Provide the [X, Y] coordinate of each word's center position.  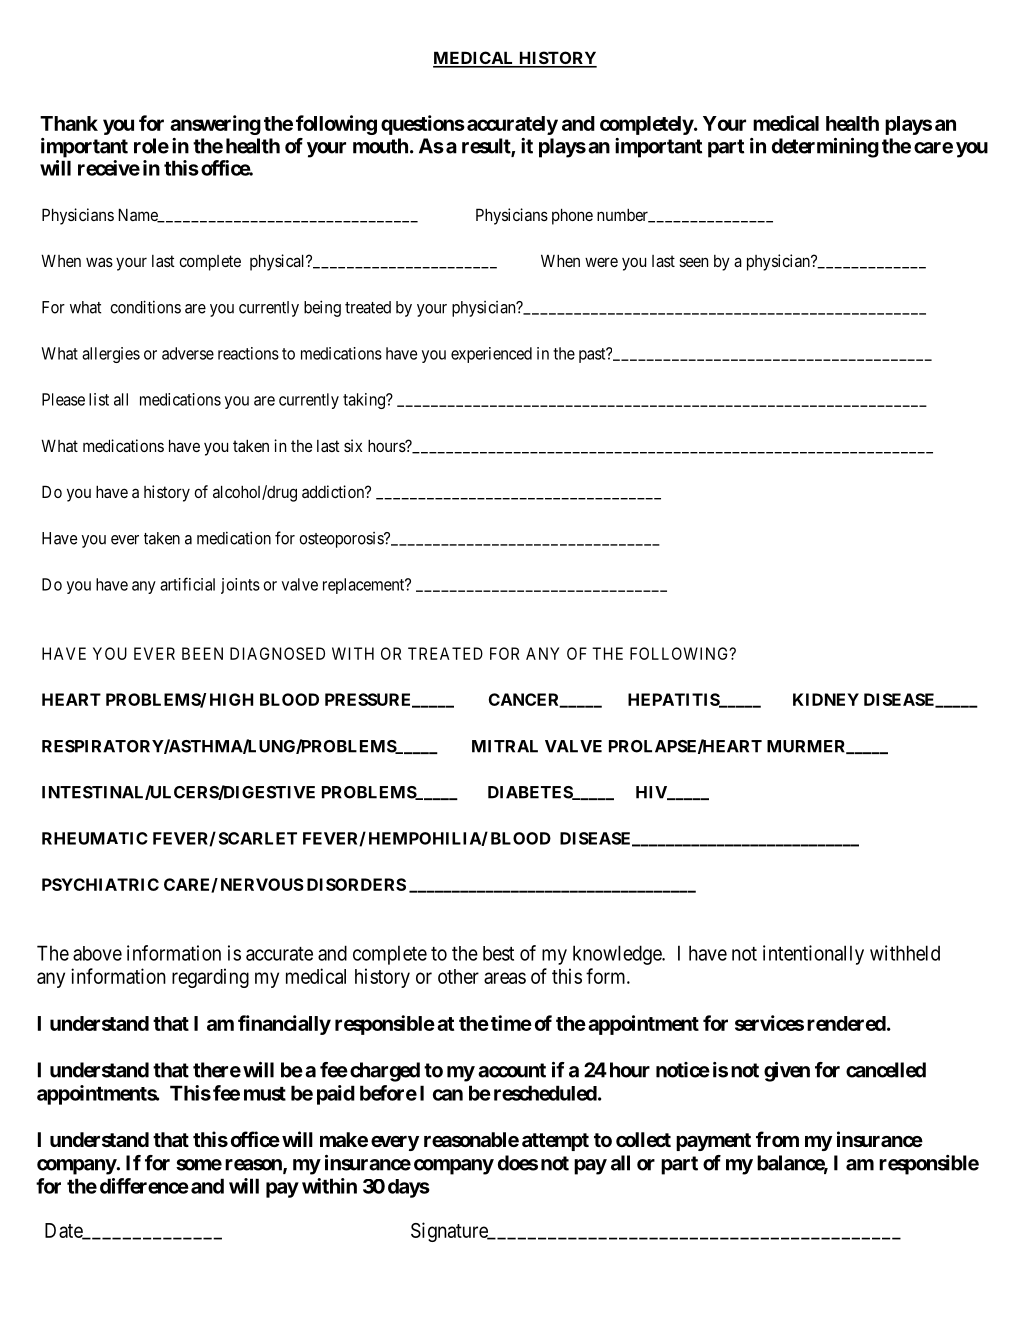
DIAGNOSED [277, 653]
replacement [365, 586]
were [601, 262]
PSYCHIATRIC [100, 884]
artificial [187, 584]
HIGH [231, 699]
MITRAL [505, 746]
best [498, 953]
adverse [188, 353]
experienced [491, 355]
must [265, 1094]
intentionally [813, 955]
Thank [69, 123]
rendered [846, 1023]
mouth [380, 146]
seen [693, 262]
